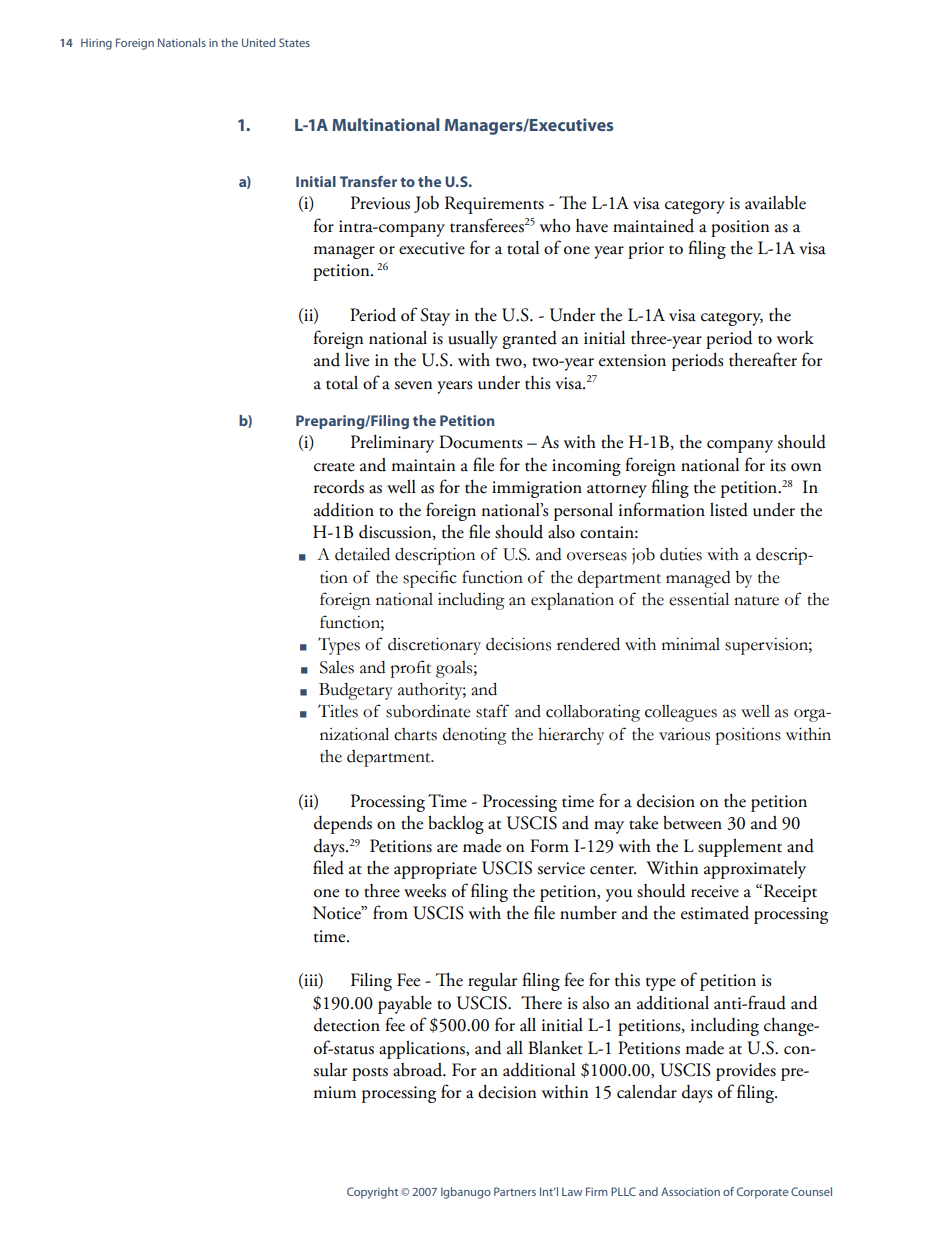 The height and width of the document is (1233, 952). What do you see at coordinates (775, 203) in the document?
I see `available` at bounding box center [775, 203].
